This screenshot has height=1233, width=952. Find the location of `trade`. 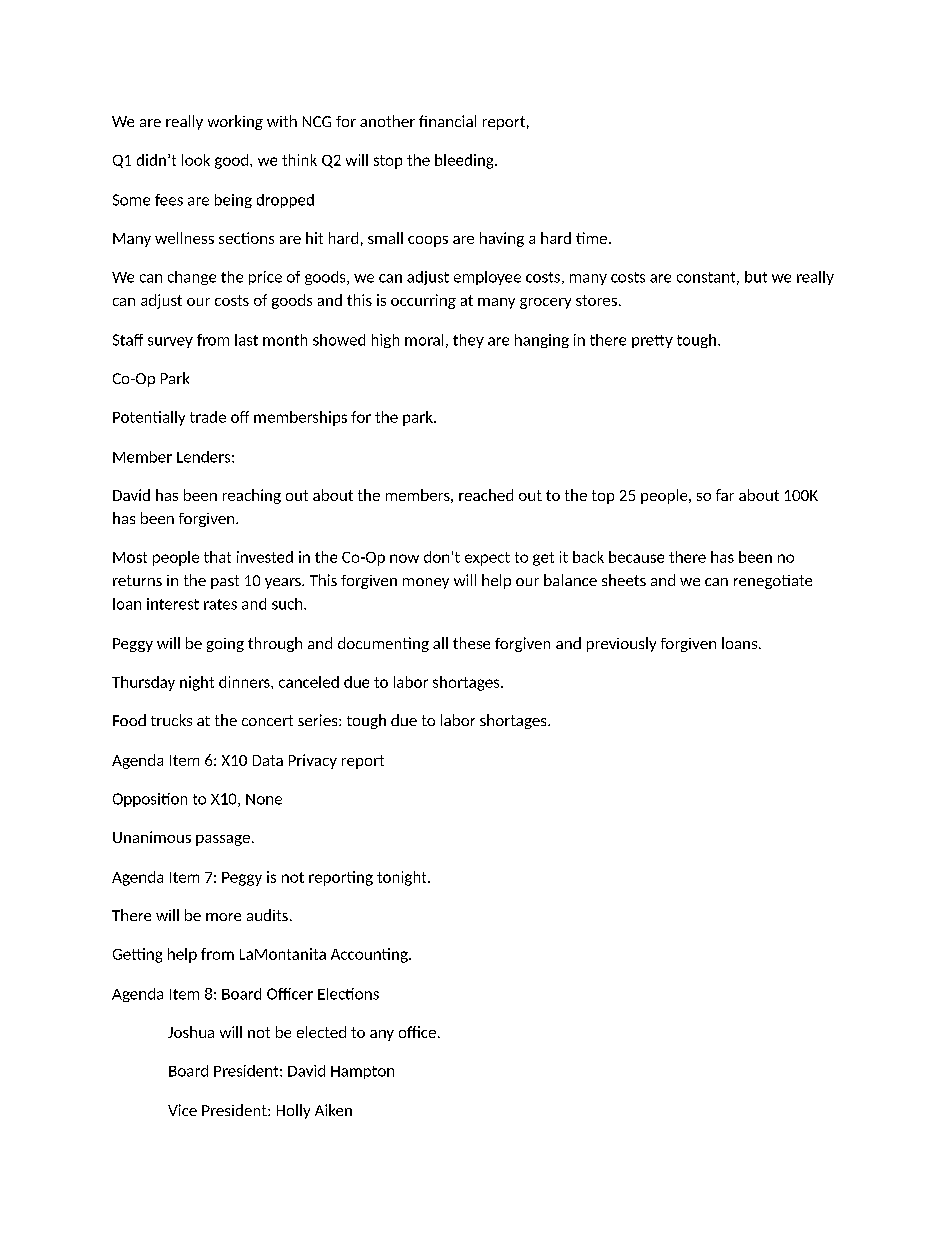

trade is located at coordinates (208, 417).
